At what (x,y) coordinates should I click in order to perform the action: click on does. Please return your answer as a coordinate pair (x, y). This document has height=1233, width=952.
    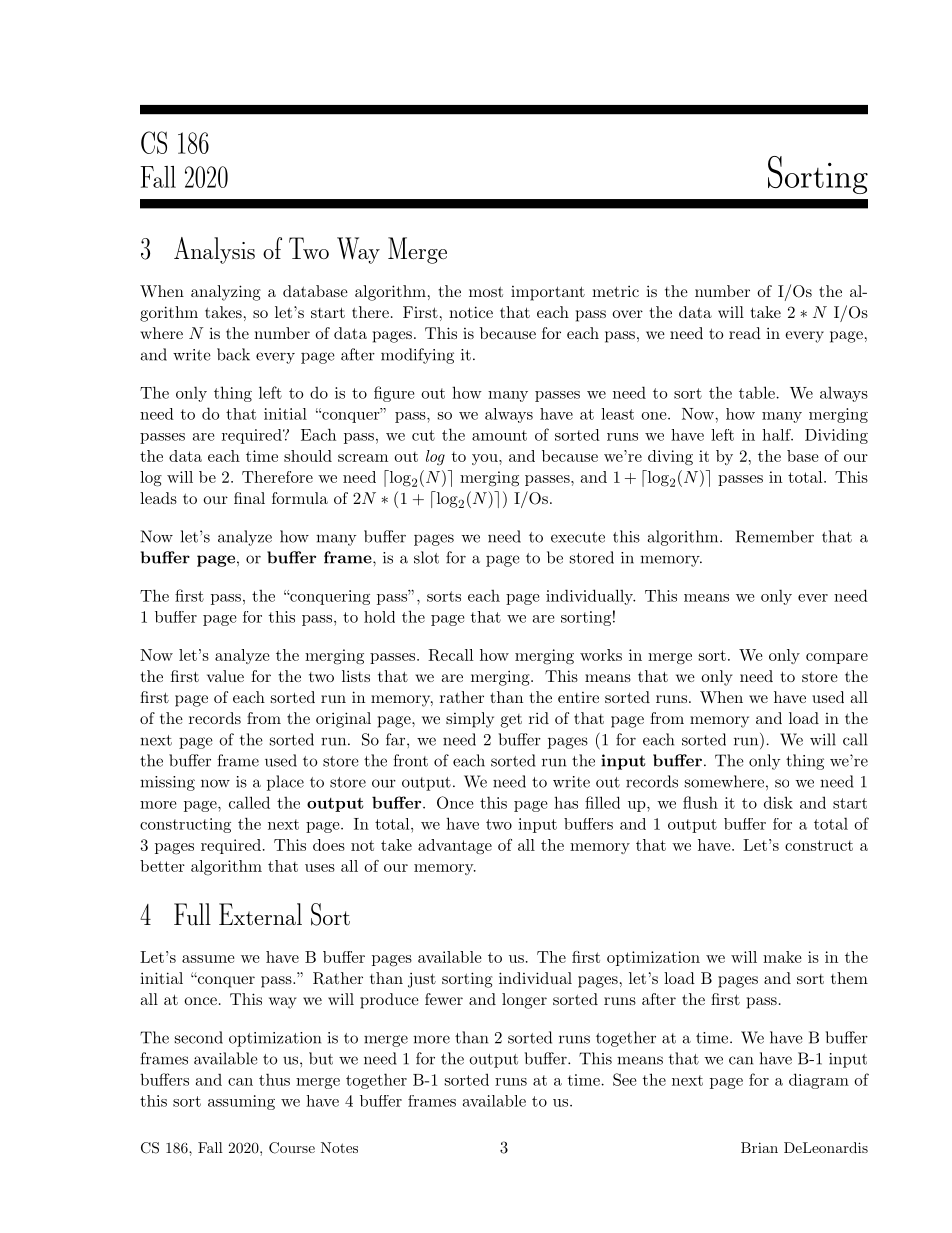
    Looking at the image, I should click on (329, 845).
